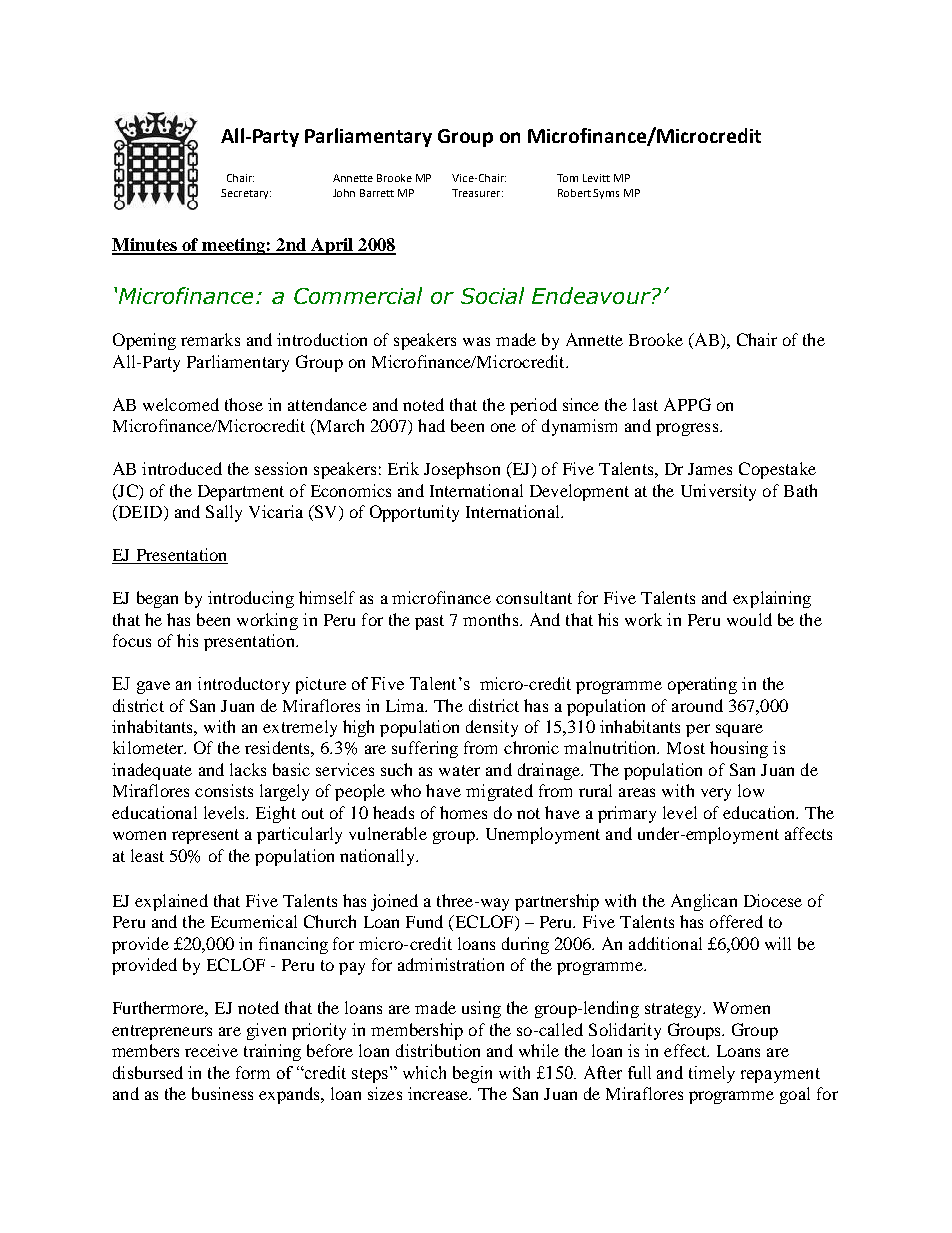 Image resolution: width=952 pixels, height=1233 pixels. Describe the element at coordinates (246, 194) in the document. I see `Secretary` at that location.
